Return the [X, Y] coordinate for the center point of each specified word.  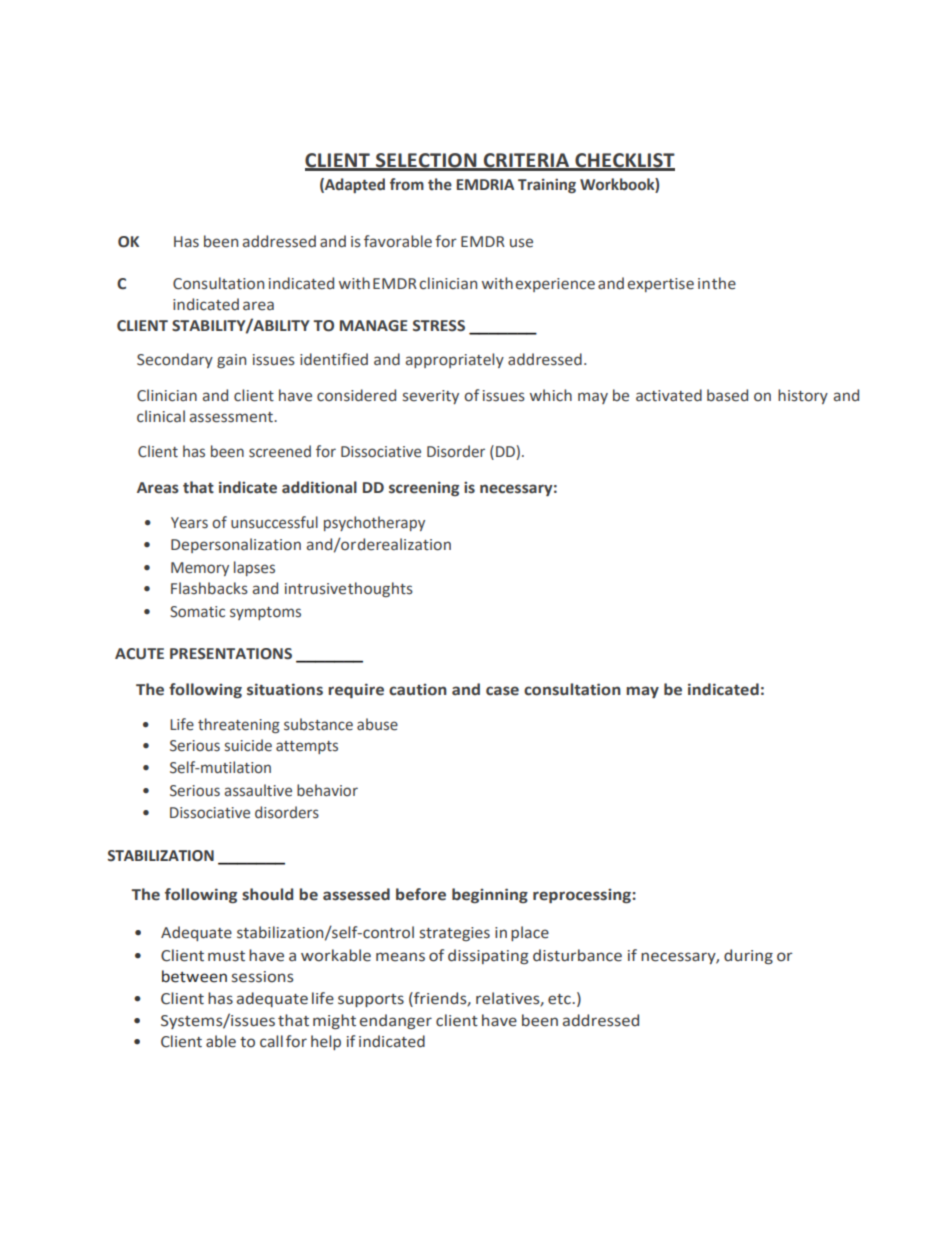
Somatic [197, 612]
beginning [490, 895]
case [502, 691]
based [727, 395]
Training [547, 185]
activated [669, 395]
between [194, 976]
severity [431, 397]
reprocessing [583, 896]
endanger [396, 1021]
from [407, 184]
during [748, 956]
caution [418, 690]
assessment [232, 417]
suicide [248, 745]
